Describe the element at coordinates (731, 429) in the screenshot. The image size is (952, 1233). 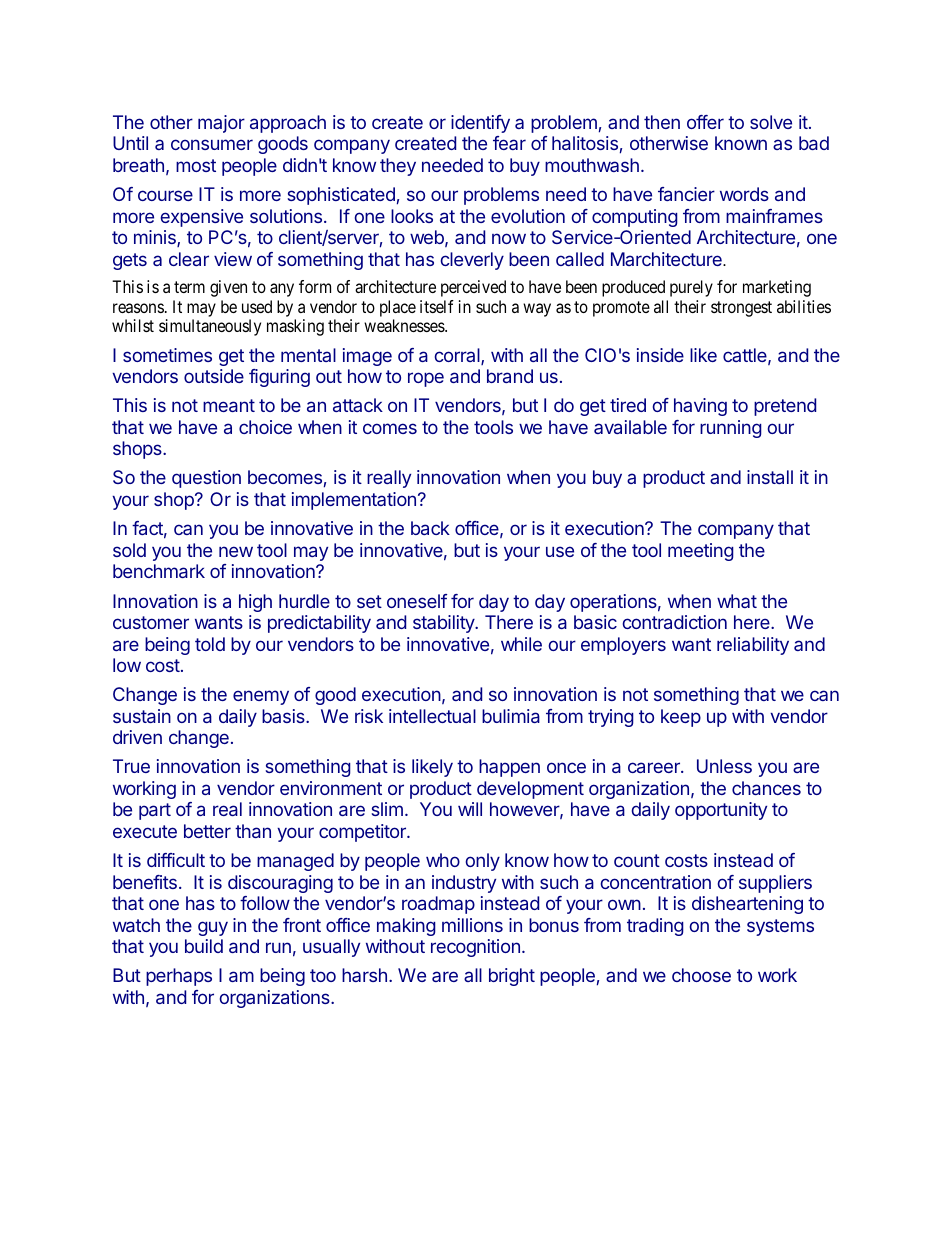
I see `running` at that location.
